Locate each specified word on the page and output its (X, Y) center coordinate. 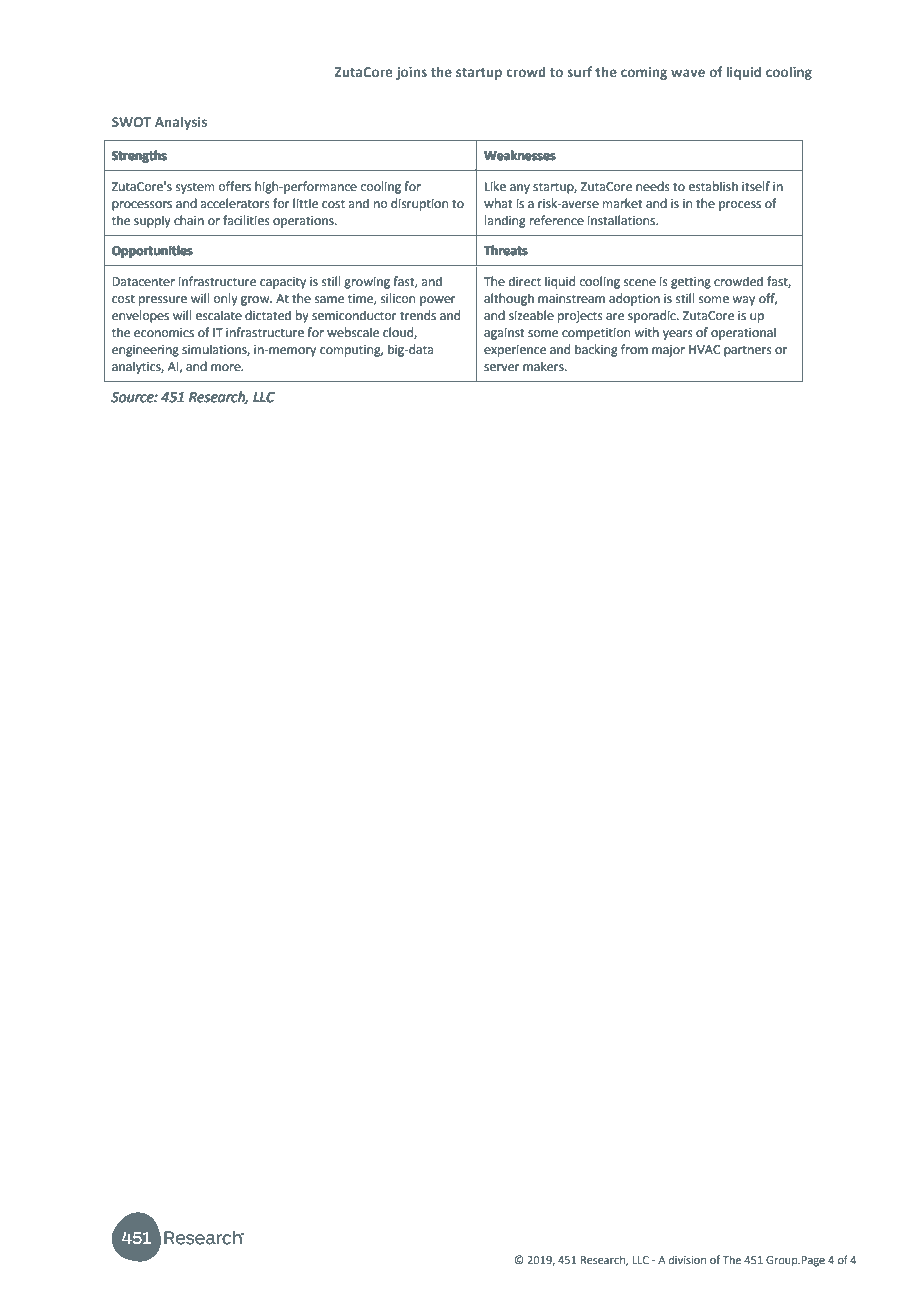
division (687, 1259)
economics (164, 333)
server (502, 368)
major (668, 351)
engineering (145, 351)
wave (688, 73)
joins (411, 73)
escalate (219, 315)
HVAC (704, 350)
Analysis (181, 123)
